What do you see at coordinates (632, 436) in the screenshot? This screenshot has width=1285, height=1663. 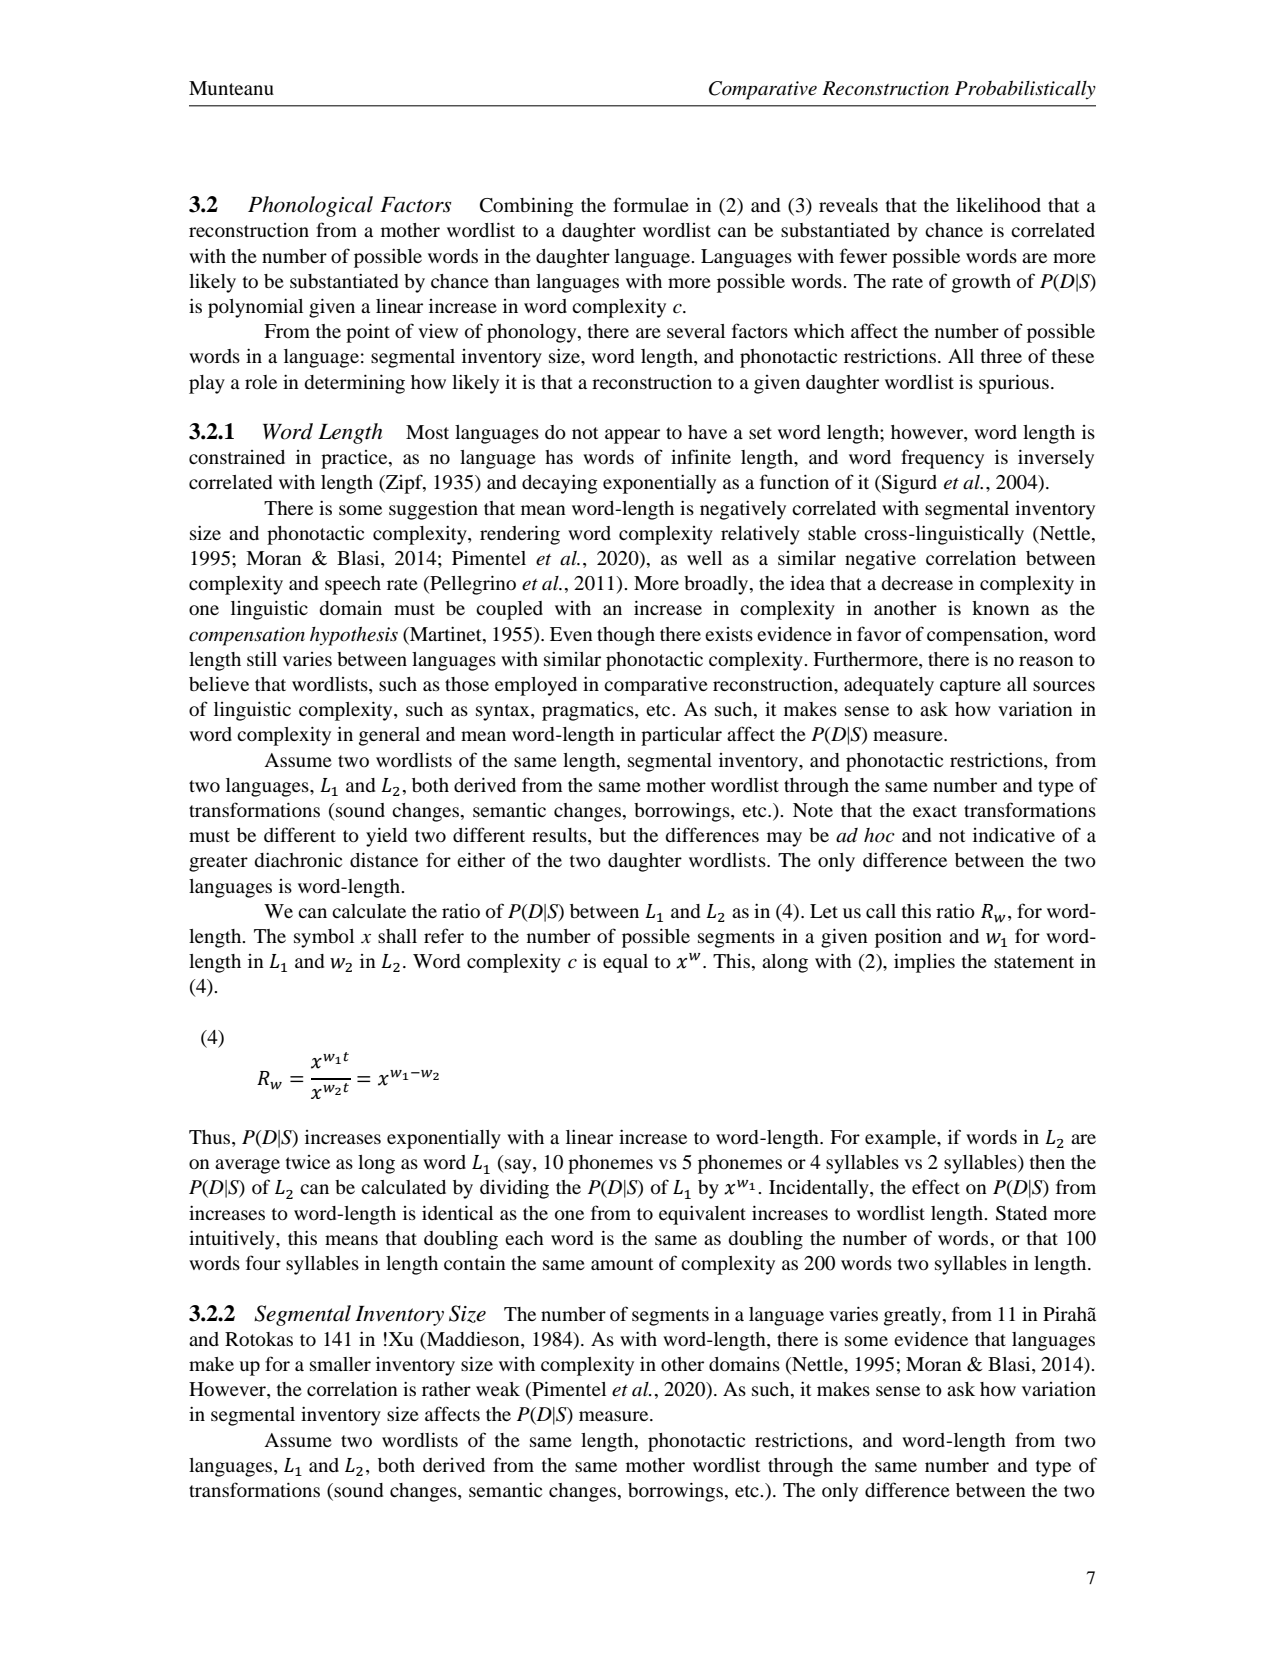 I see `appear` at bounding box center [632, 436].
